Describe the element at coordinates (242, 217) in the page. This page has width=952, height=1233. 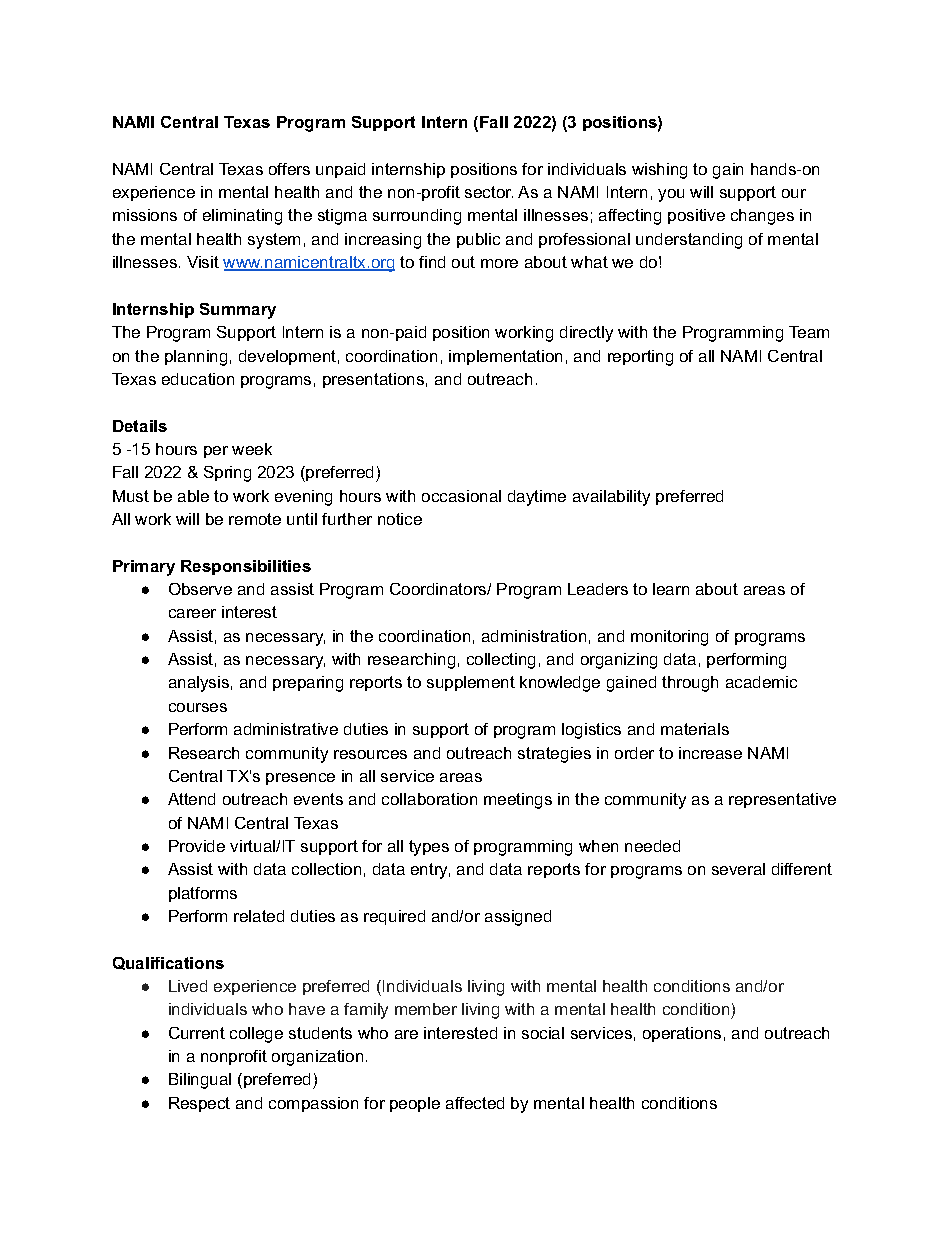
I see `eliminating` at that location.
